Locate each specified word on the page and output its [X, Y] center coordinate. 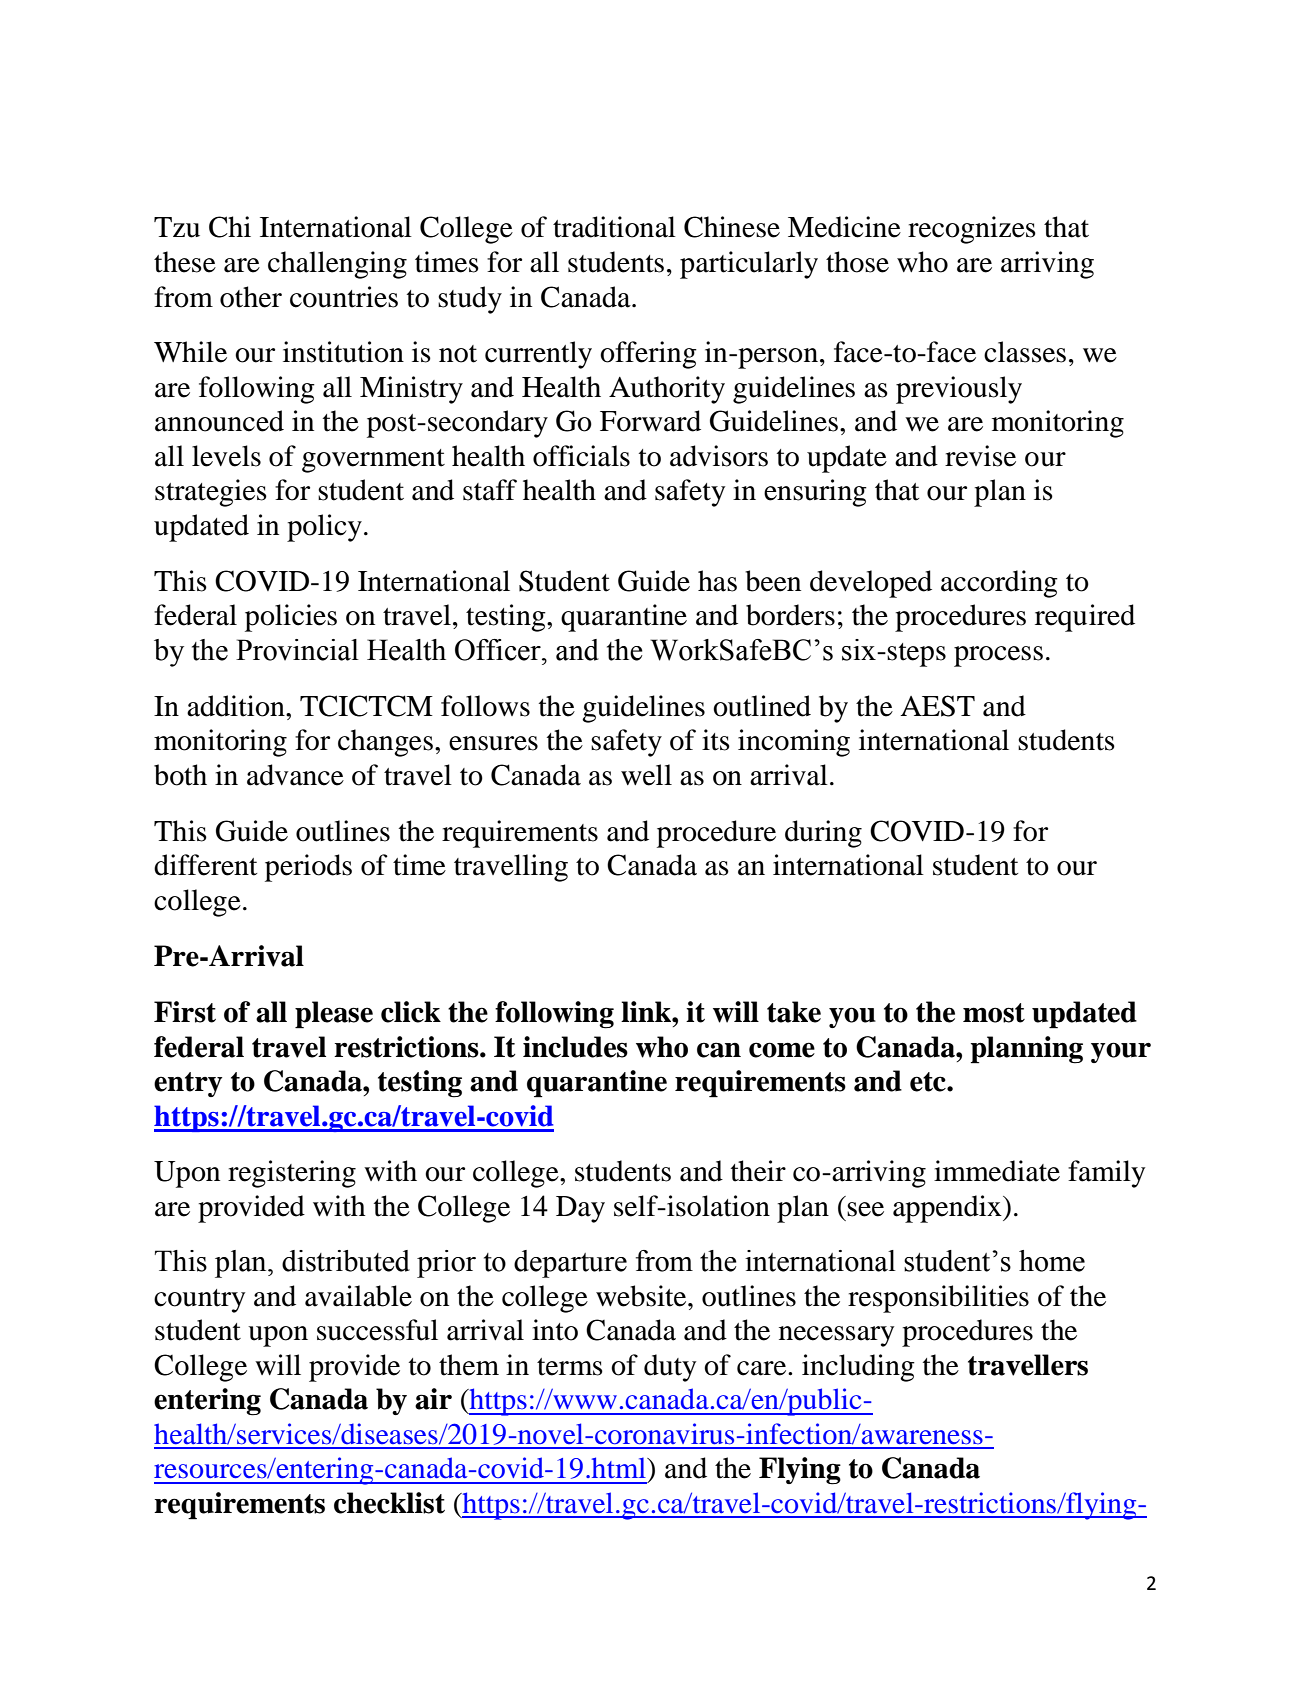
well [646, 775]
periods [308, 868]
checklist [389, 1503]
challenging [337, 265]
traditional [614, 227]
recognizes [972, 230]
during [823, 834]
